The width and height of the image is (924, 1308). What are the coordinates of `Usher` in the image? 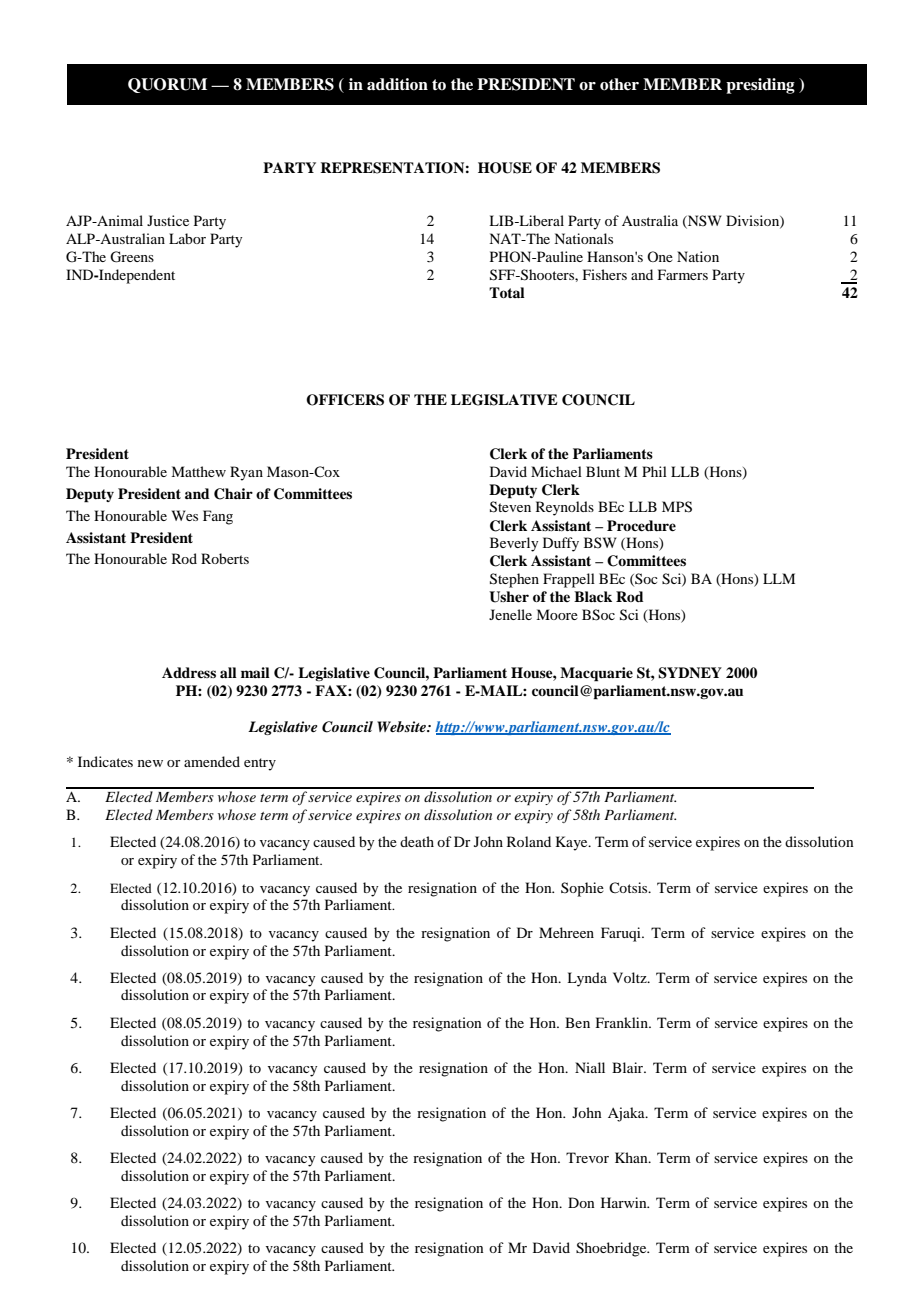 It's located at (509, 597).
